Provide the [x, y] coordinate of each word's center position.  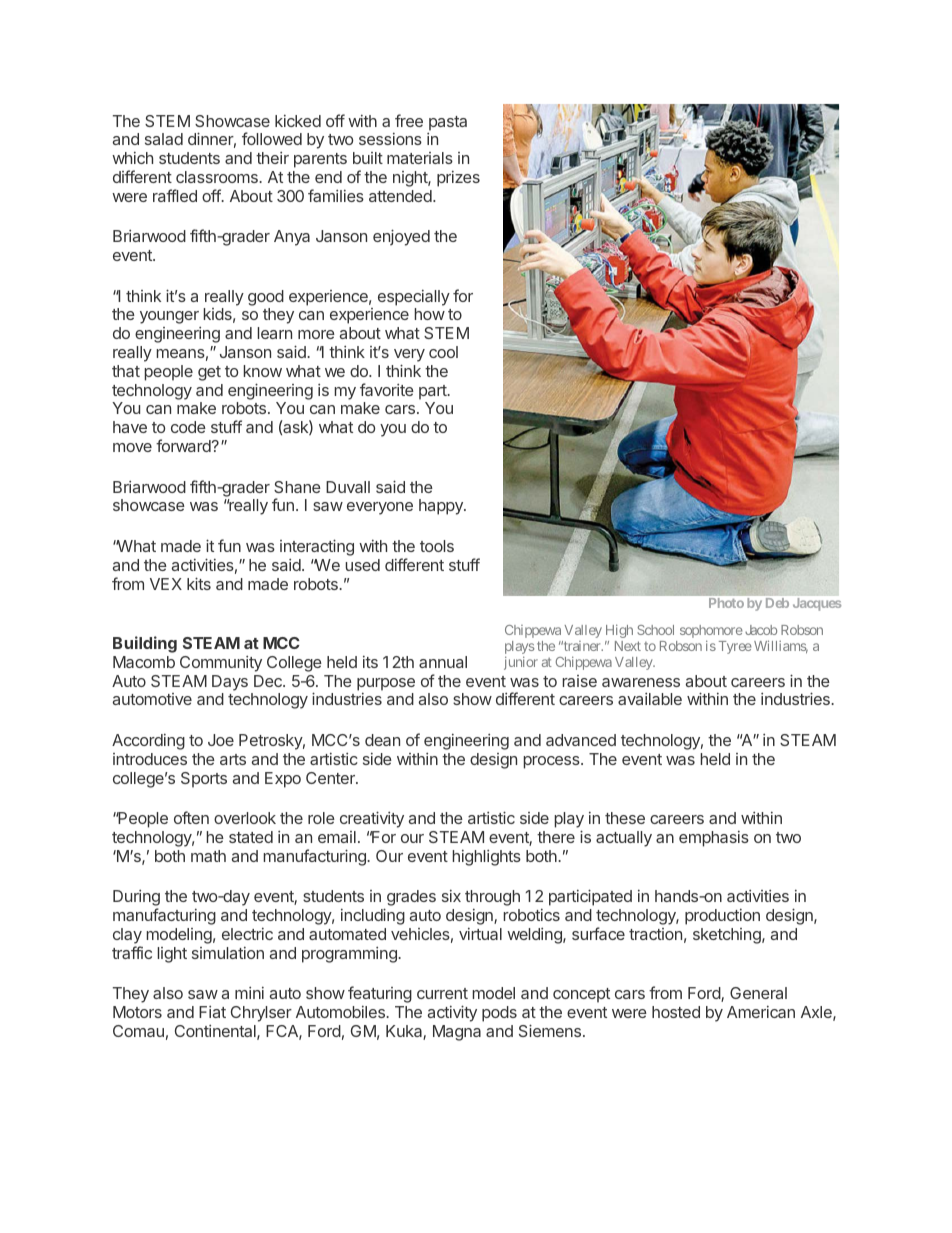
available [650, 699]
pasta [448, 123]
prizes [458, 179]
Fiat [212, 1012]
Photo [726, 603]
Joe [221, 740]
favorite [387, 389]
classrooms [218, 177]
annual [443, 662]
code [188, 427]
